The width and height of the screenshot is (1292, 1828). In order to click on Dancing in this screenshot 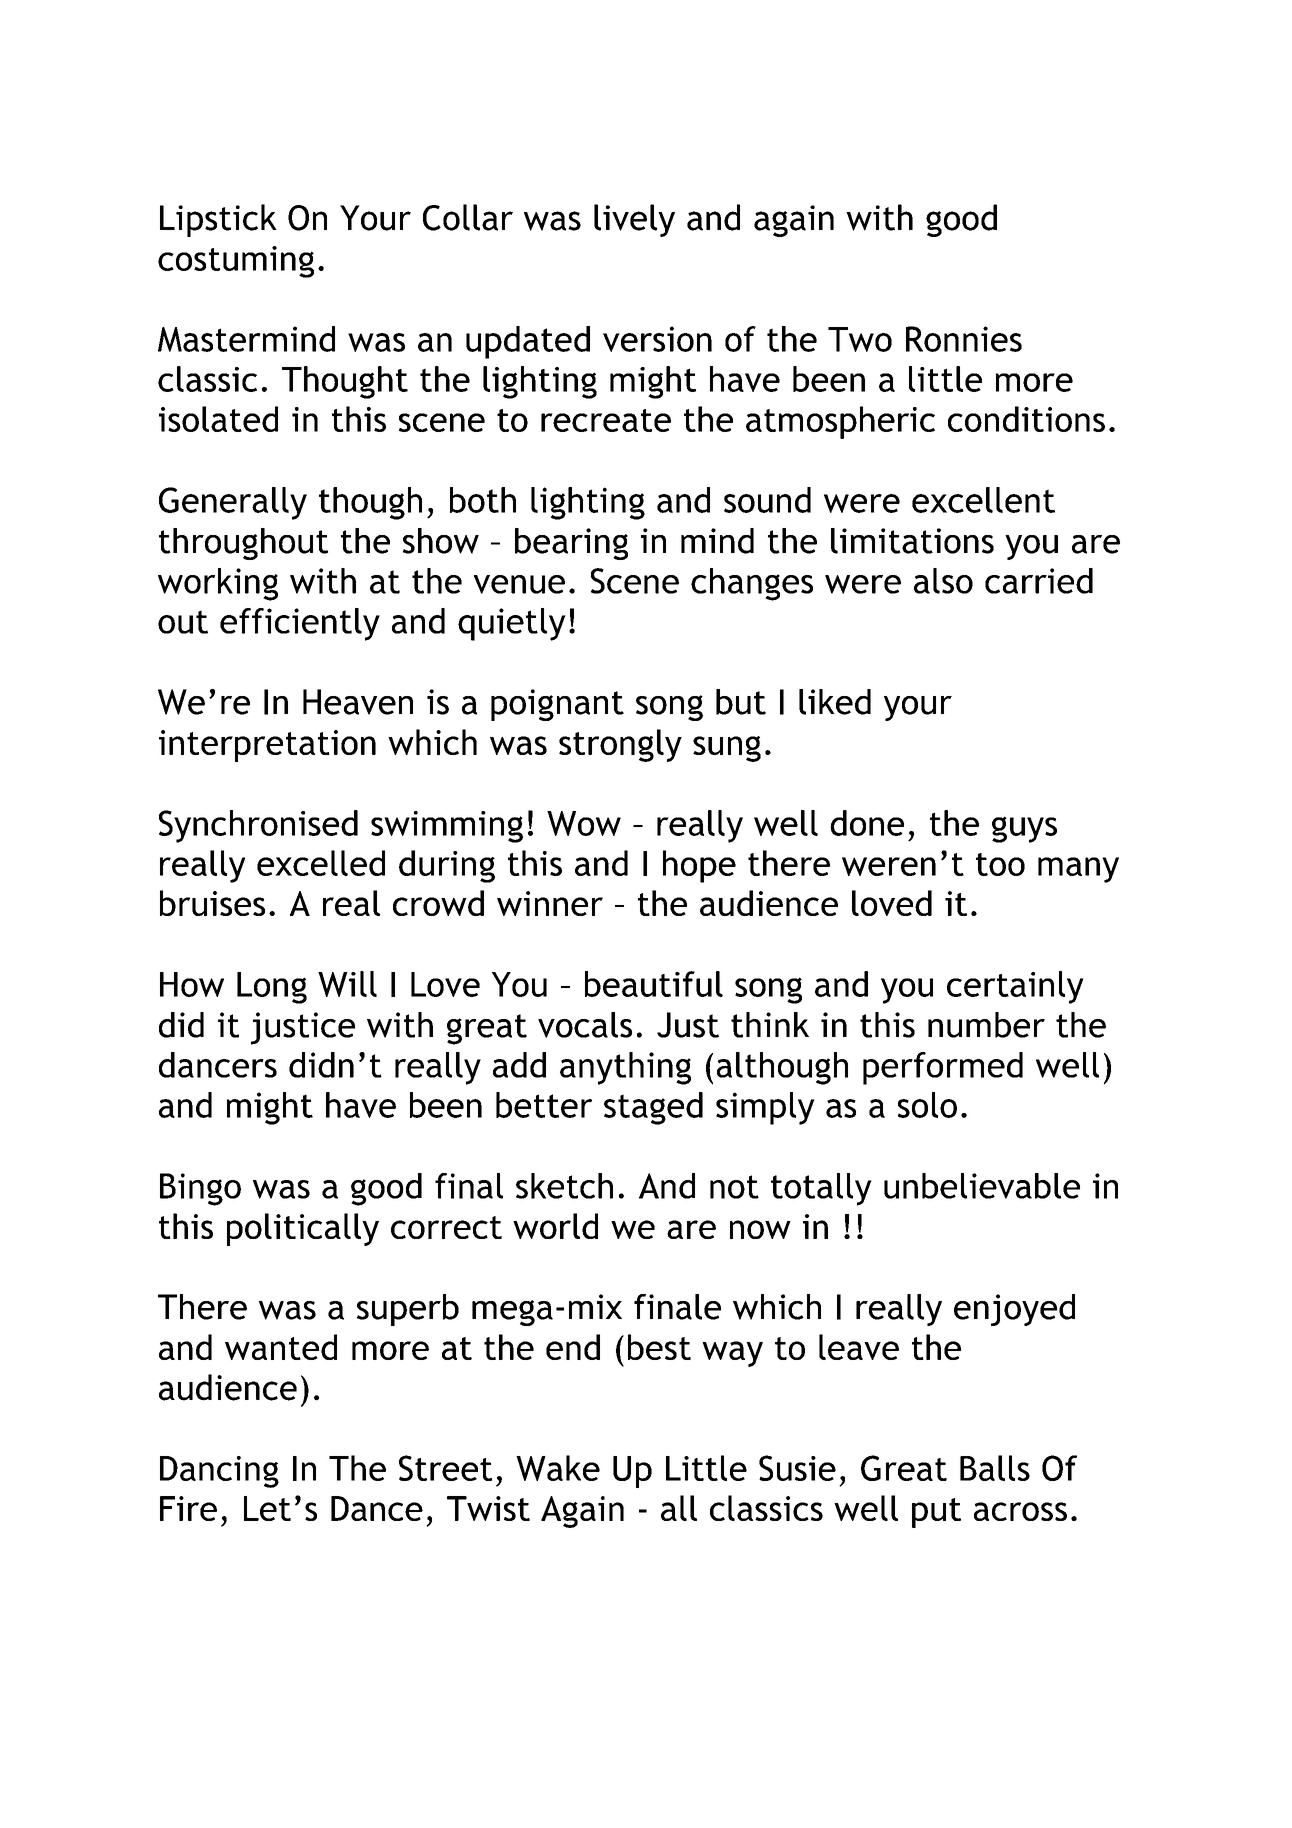, I will do `click(219, 1472)`.
